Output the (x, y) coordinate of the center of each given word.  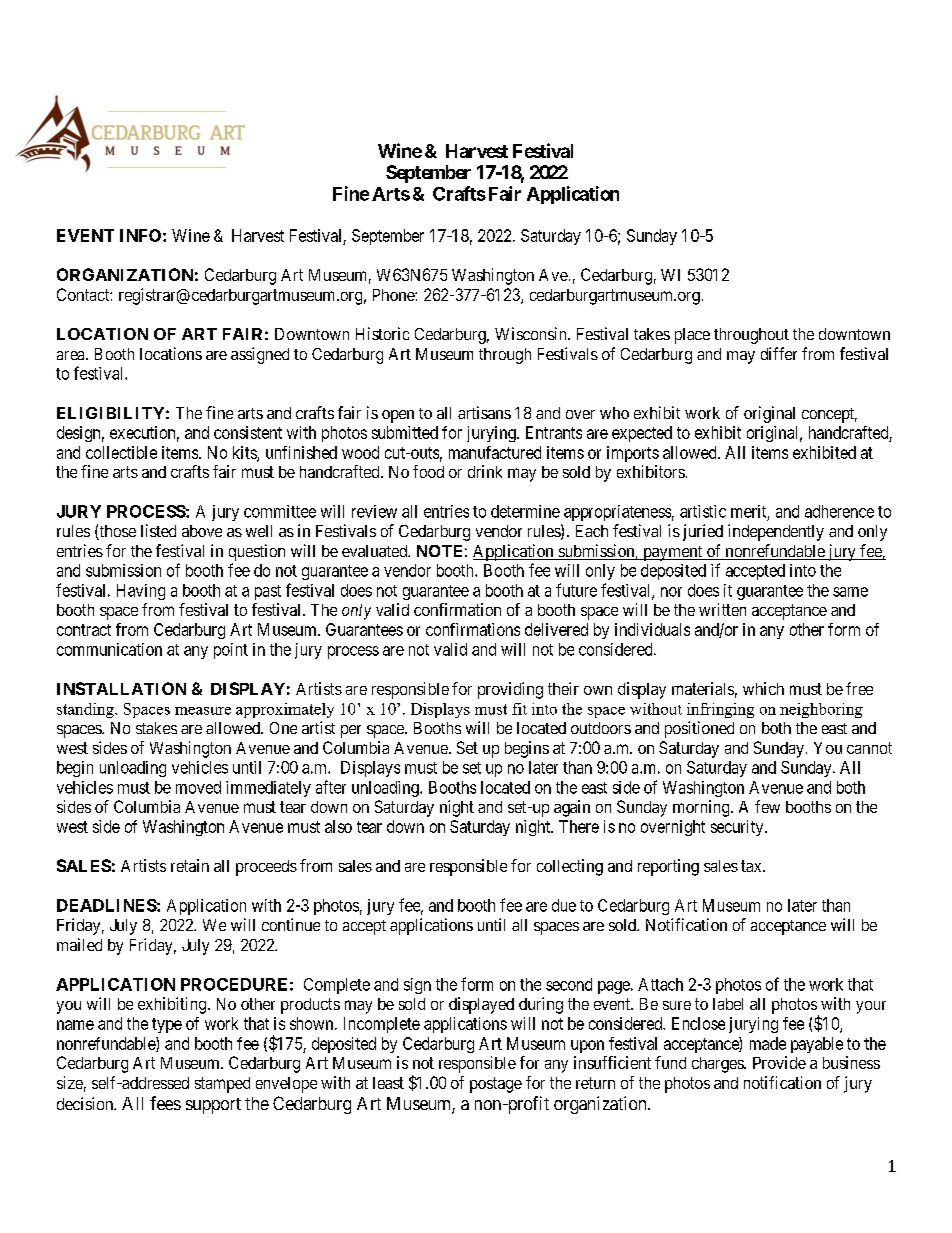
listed (158, 530)
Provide (779, 1062)
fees (165, 1103)
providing (510, 690)
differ (779, 353)
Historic (382, 333)
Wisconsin (532, 333)
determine (525, 511)
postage (496, 1085)
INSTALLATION (121, 688)
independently (776, 532)
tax (752, 866)
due (564, 905)
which (763, 688)
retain (190, 865)
